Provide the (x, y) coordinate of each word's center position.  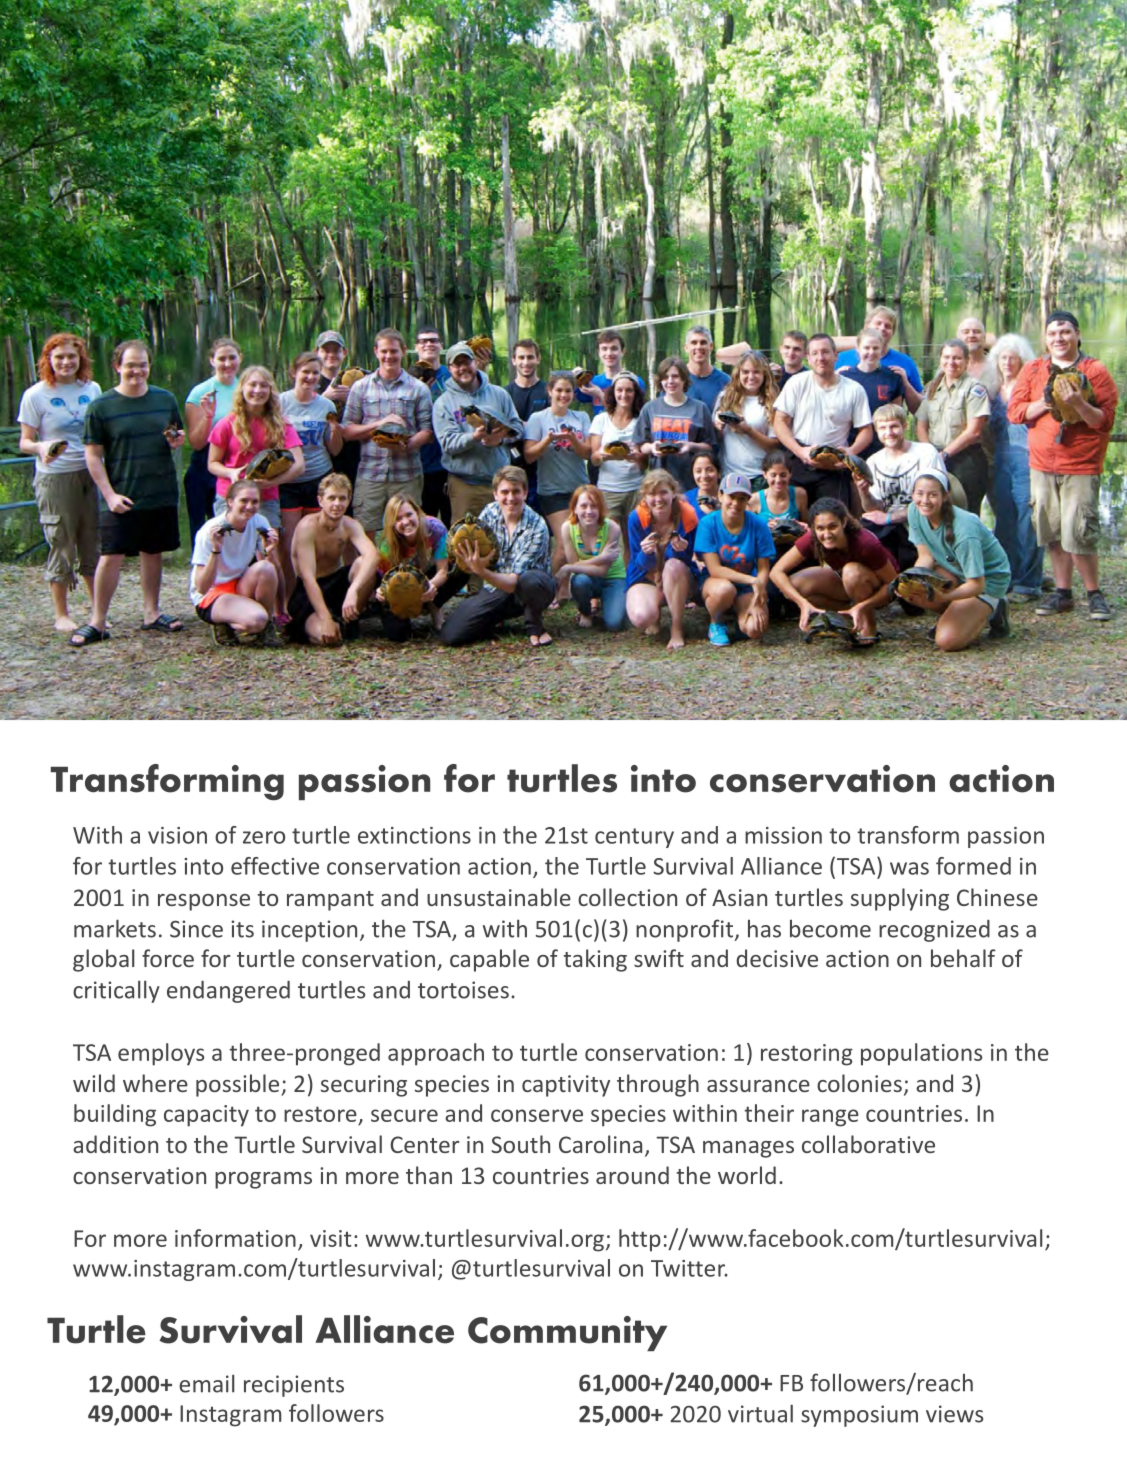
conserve (537, 1115)
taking (595, 960)
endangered (228, 992)
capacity (206, 1116)
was (909, 868)
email (206, 1383)
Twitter (689, 1268)
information (235, 1238)
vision (177, 835)
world (747, 1175)
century (634, 838)
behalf (963, 958)
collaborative (868, 1144)
